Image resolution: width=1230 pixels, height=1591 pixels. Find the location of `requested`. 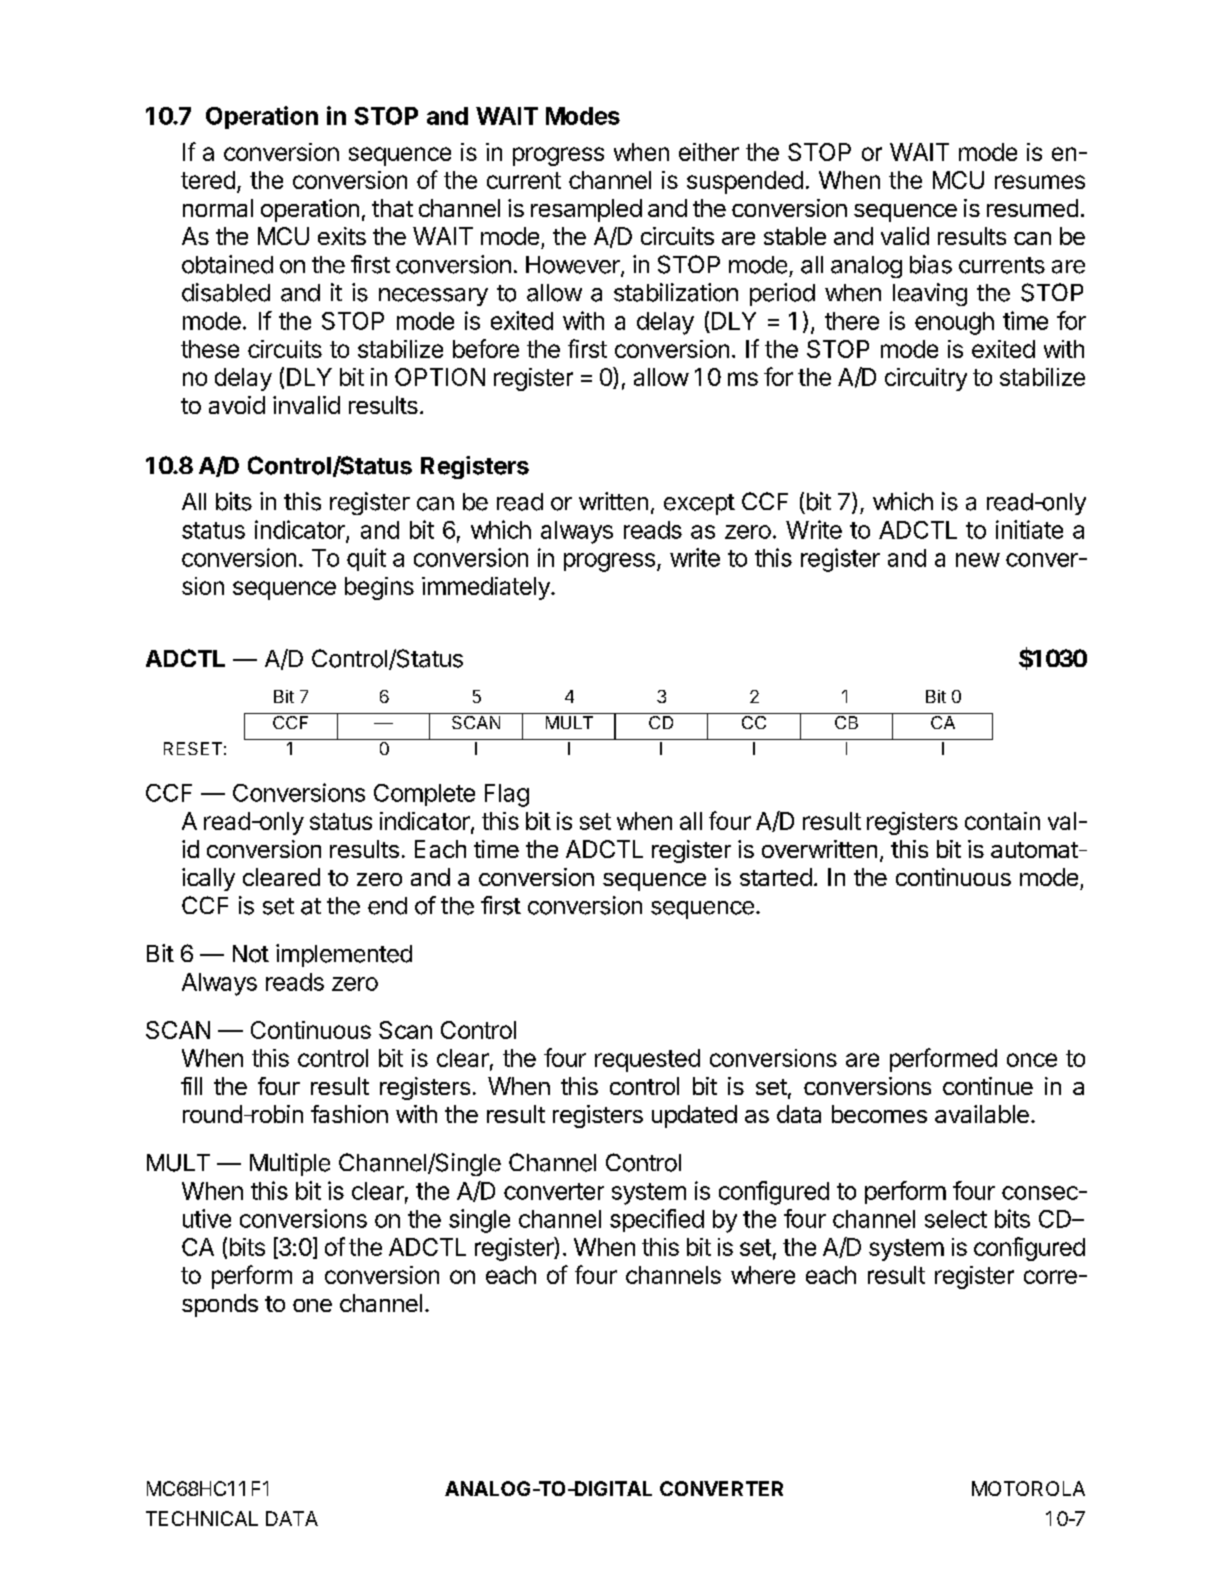

requested is located at coordinates (647, 1060).
